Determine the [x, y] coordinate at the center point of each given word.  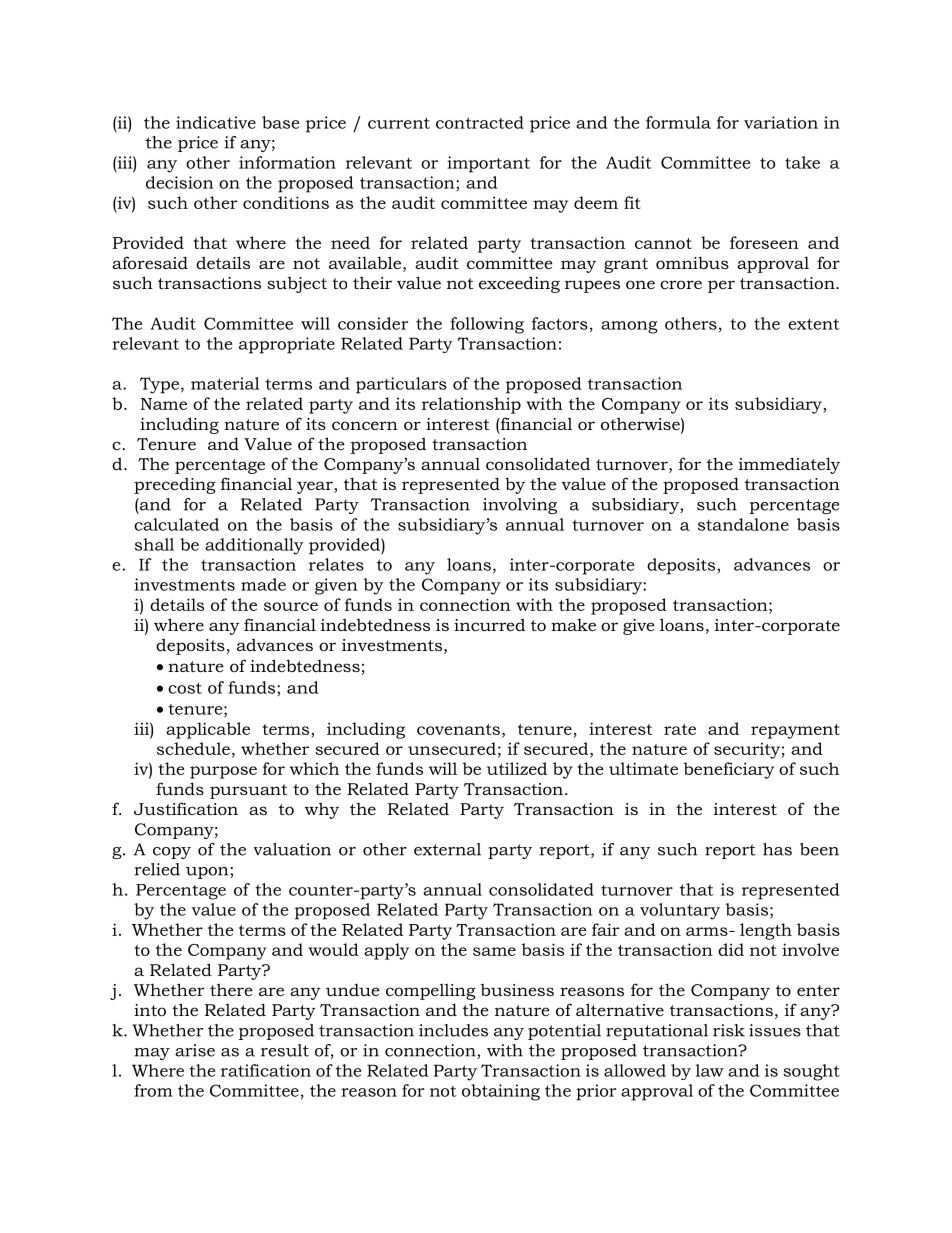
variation [781, 122]
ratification [266, 1070]
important [488, 164]
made [263, 584]
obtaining [501, 1092]
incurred [489, 624]
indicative [216, 122]
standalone [743, 524]
